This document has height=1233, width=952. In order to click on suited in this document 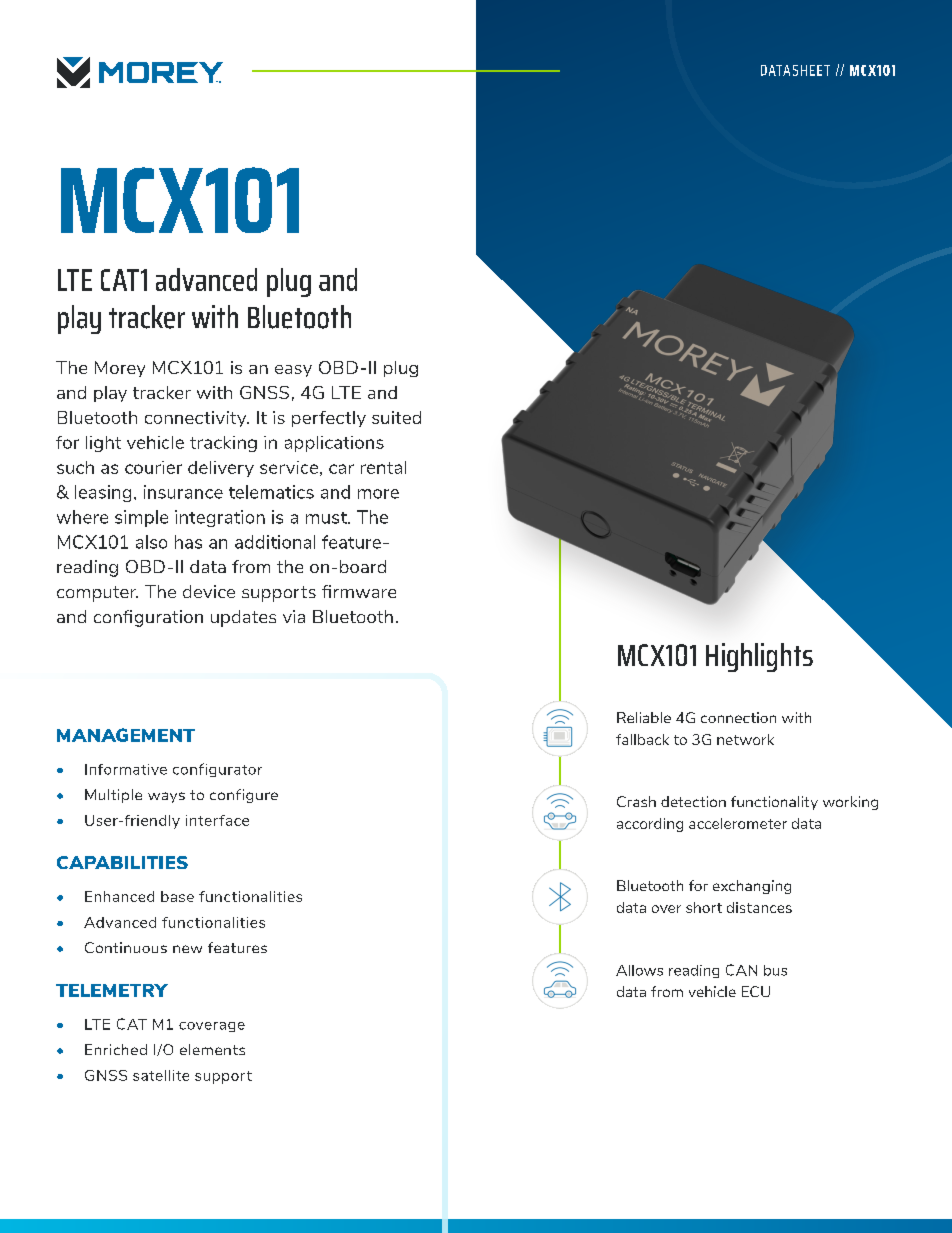, I will do `click(396, 417)`.
